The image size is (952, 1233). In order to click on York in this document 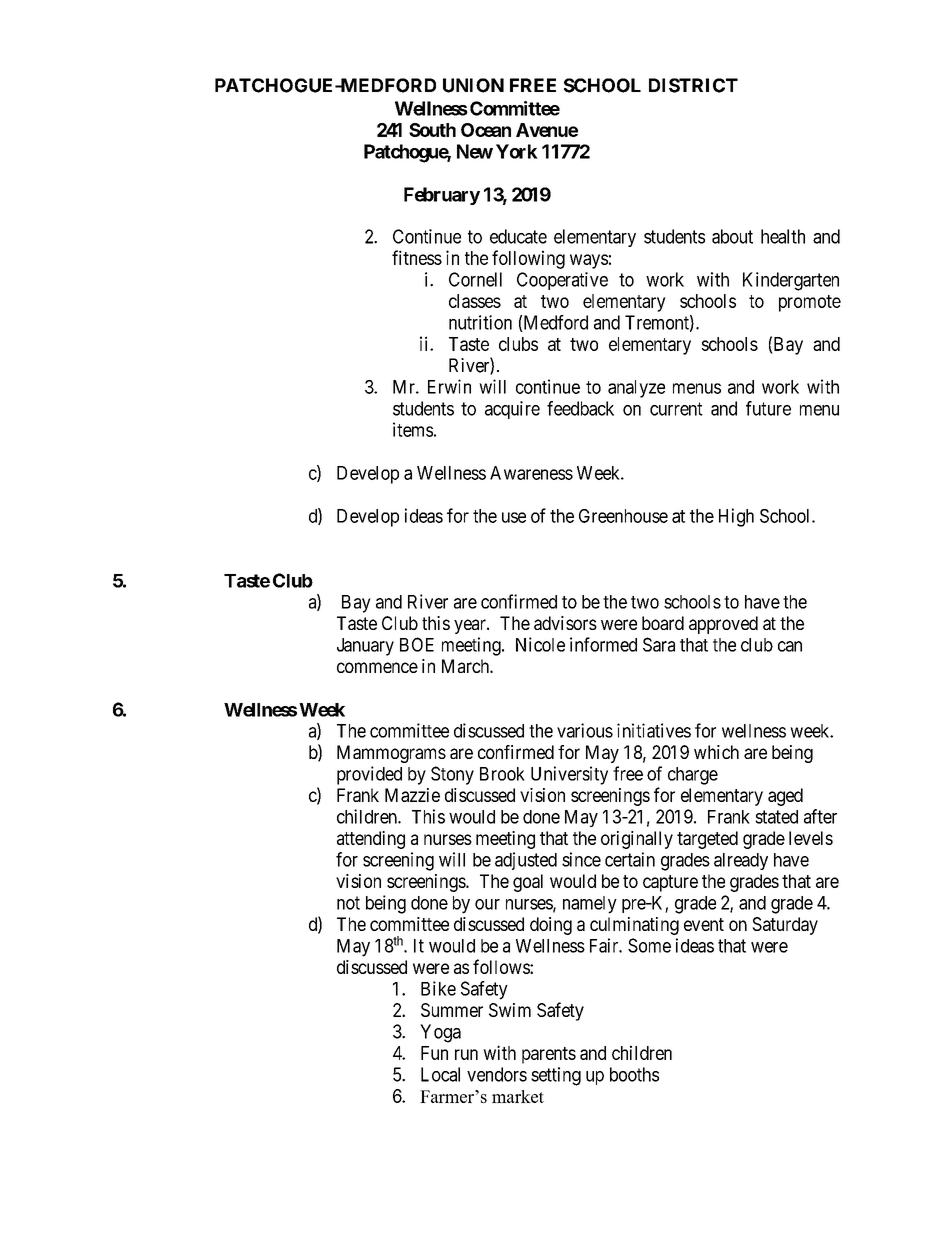, I will do `click(517, 151)`.
